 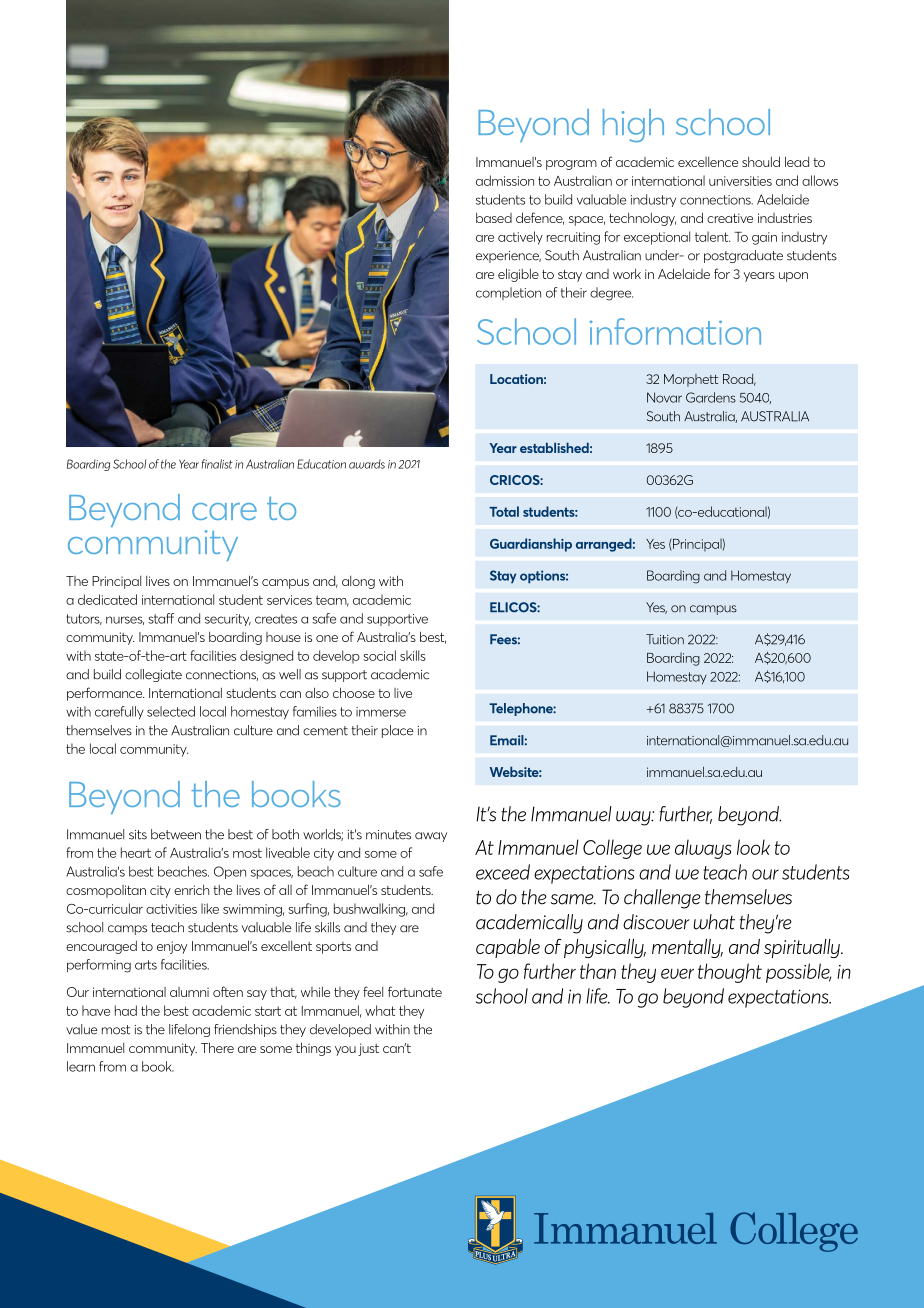 I want to click on staff, so click(x=161, y=618).
